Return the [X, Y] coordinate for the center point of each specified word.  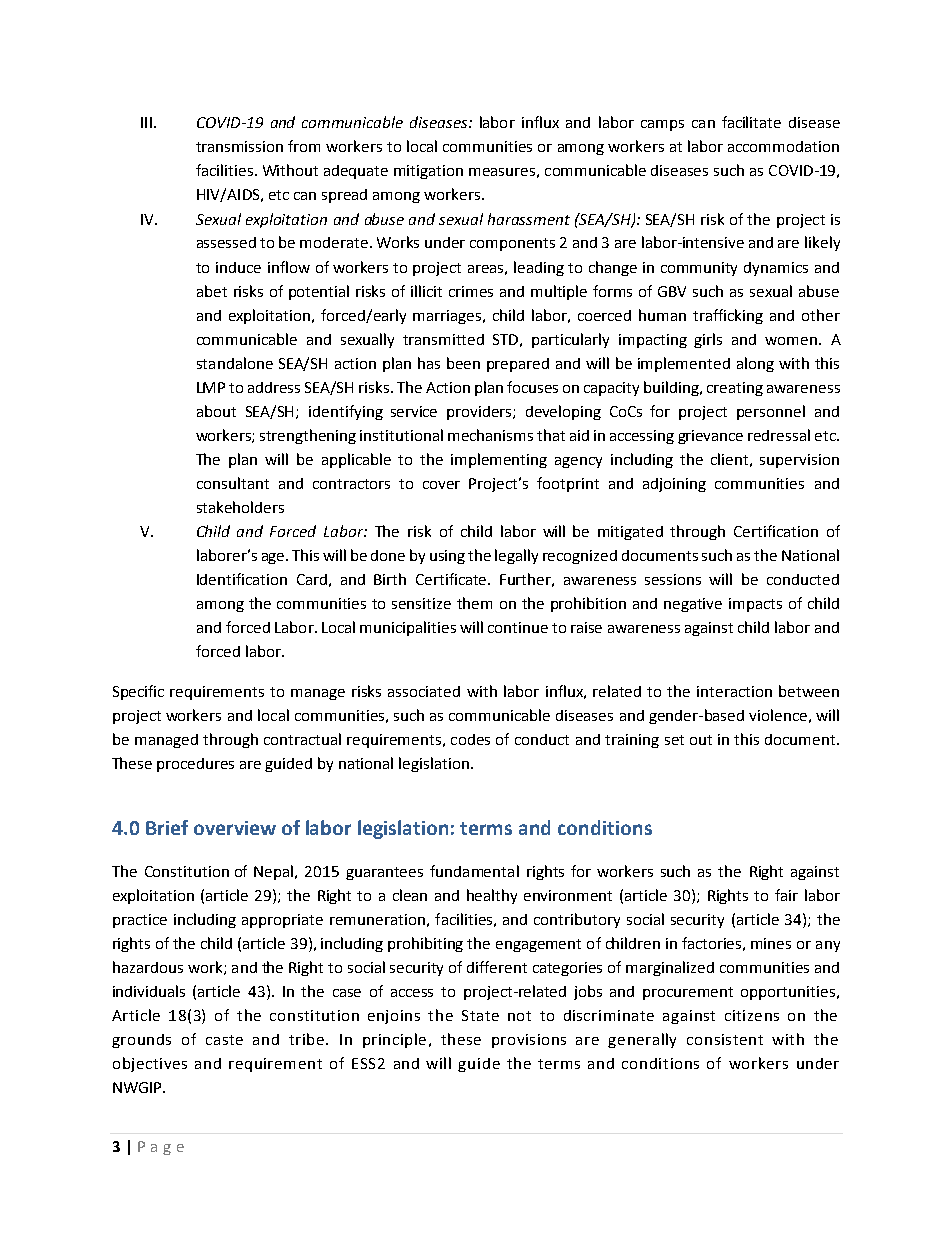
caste [224, 1040]
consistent [725, 1039]
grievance [710, 437]
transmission [239, 146]
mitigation [428, 172]
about [216, 411]
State [480, 1015]
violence [778, 715]
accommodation [783, 146]
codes [470, 739]
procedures [195, 765]
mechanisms [490, 435]
